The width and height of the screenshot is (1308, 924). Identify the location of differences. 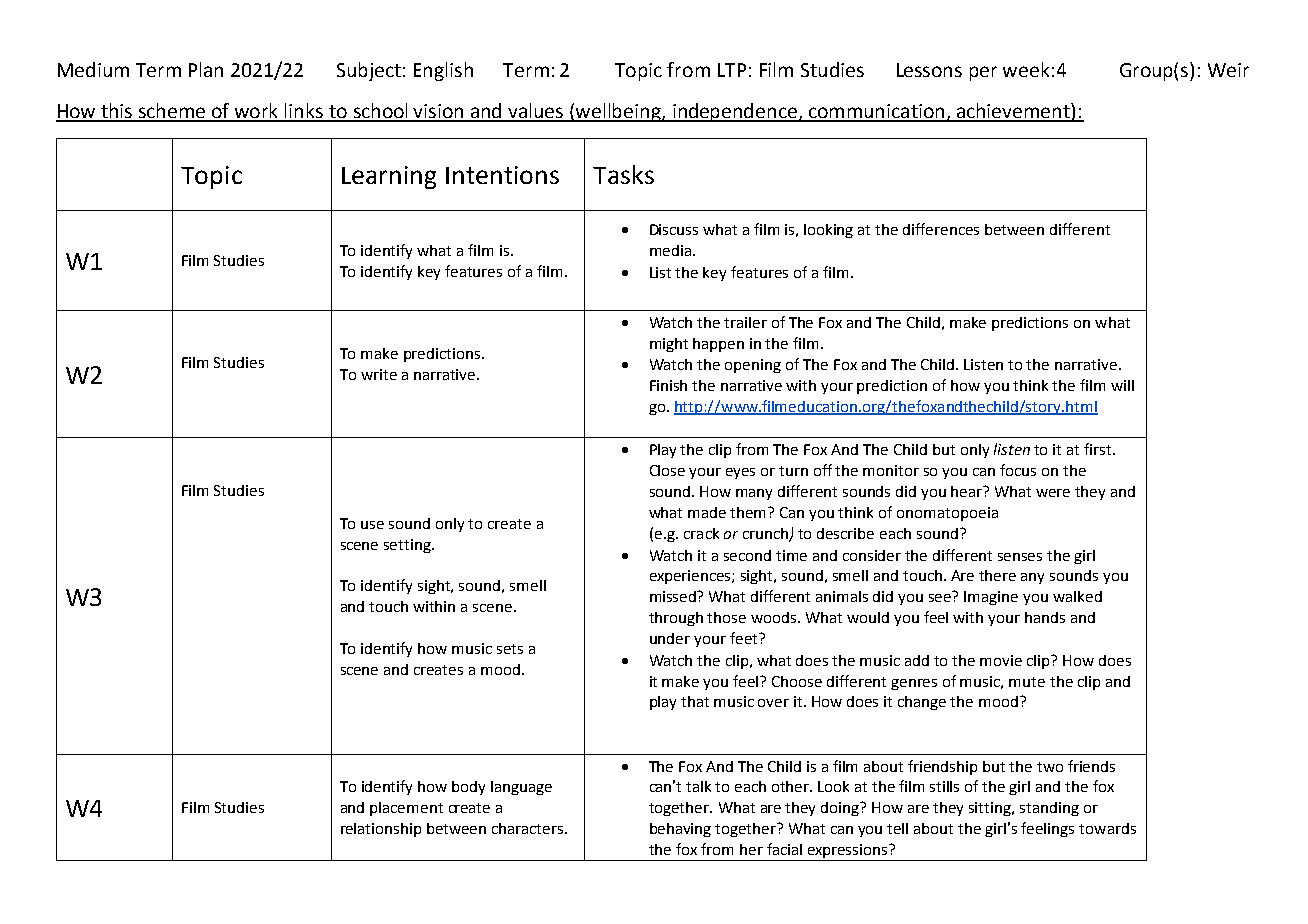
(941, 229).
